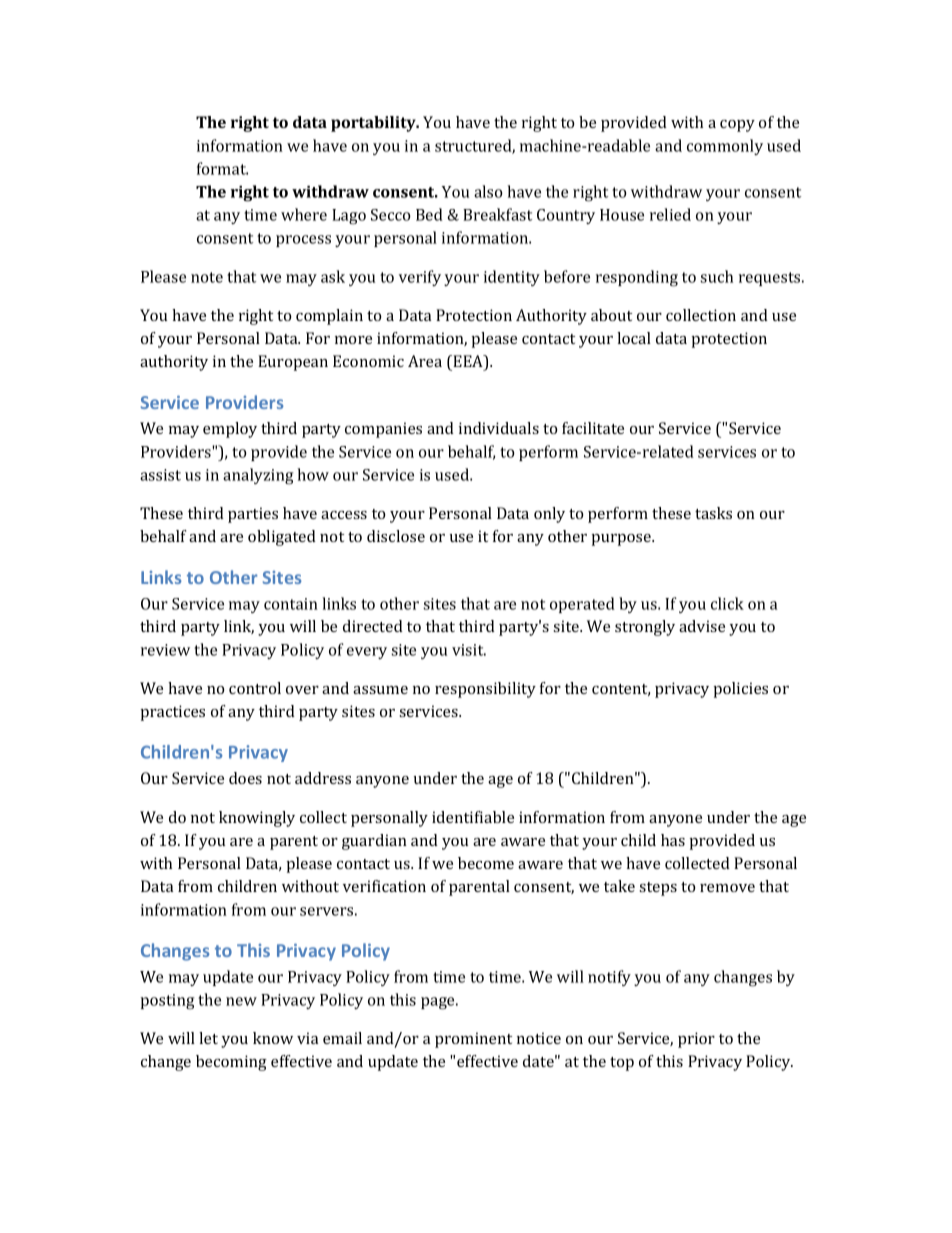 The width and height of the document is (952, 1233). I want to click on employ, so click(230, 430).
